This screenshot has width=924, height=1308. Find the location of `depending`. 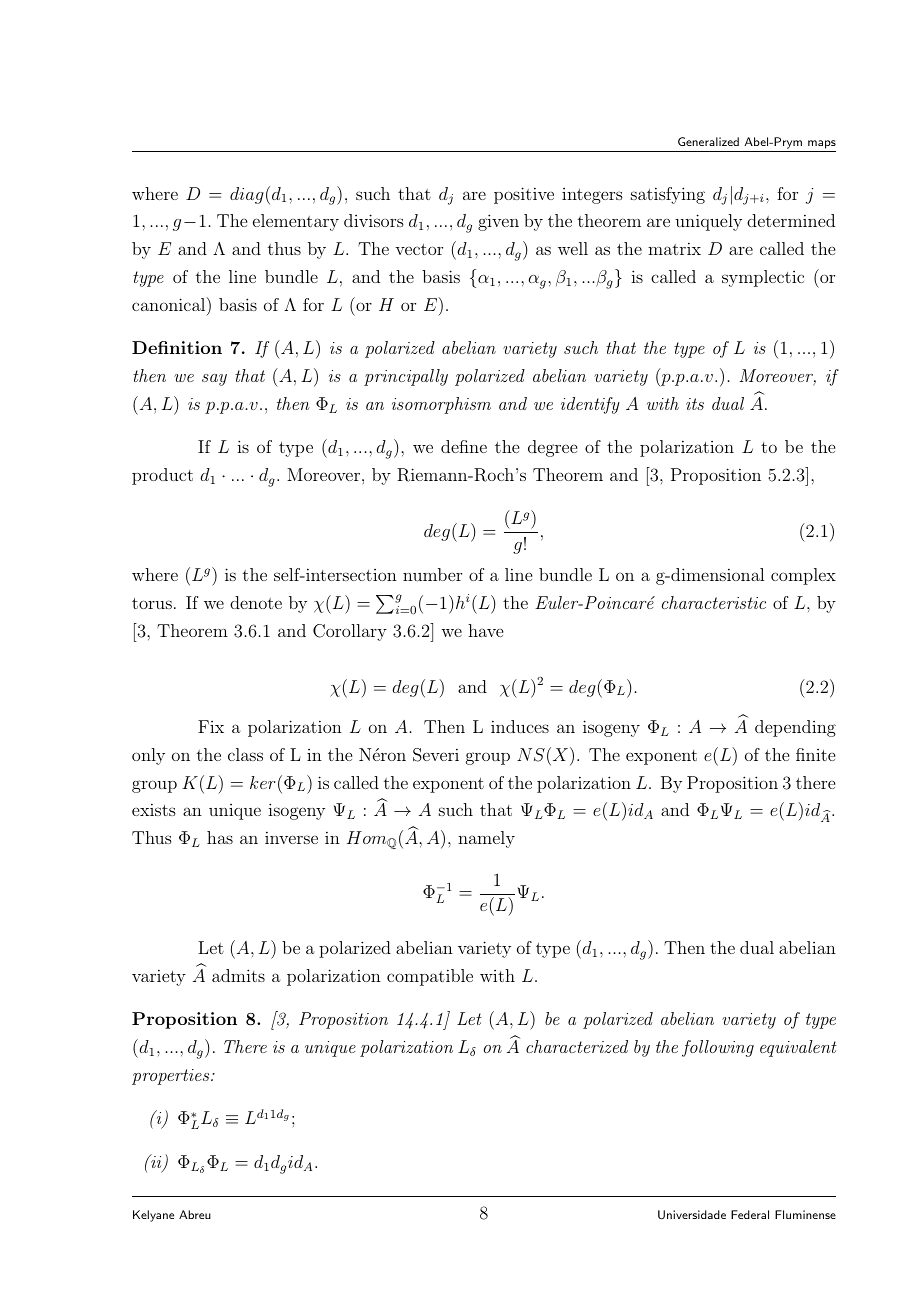

depending is located at coordinates (795, 728).
